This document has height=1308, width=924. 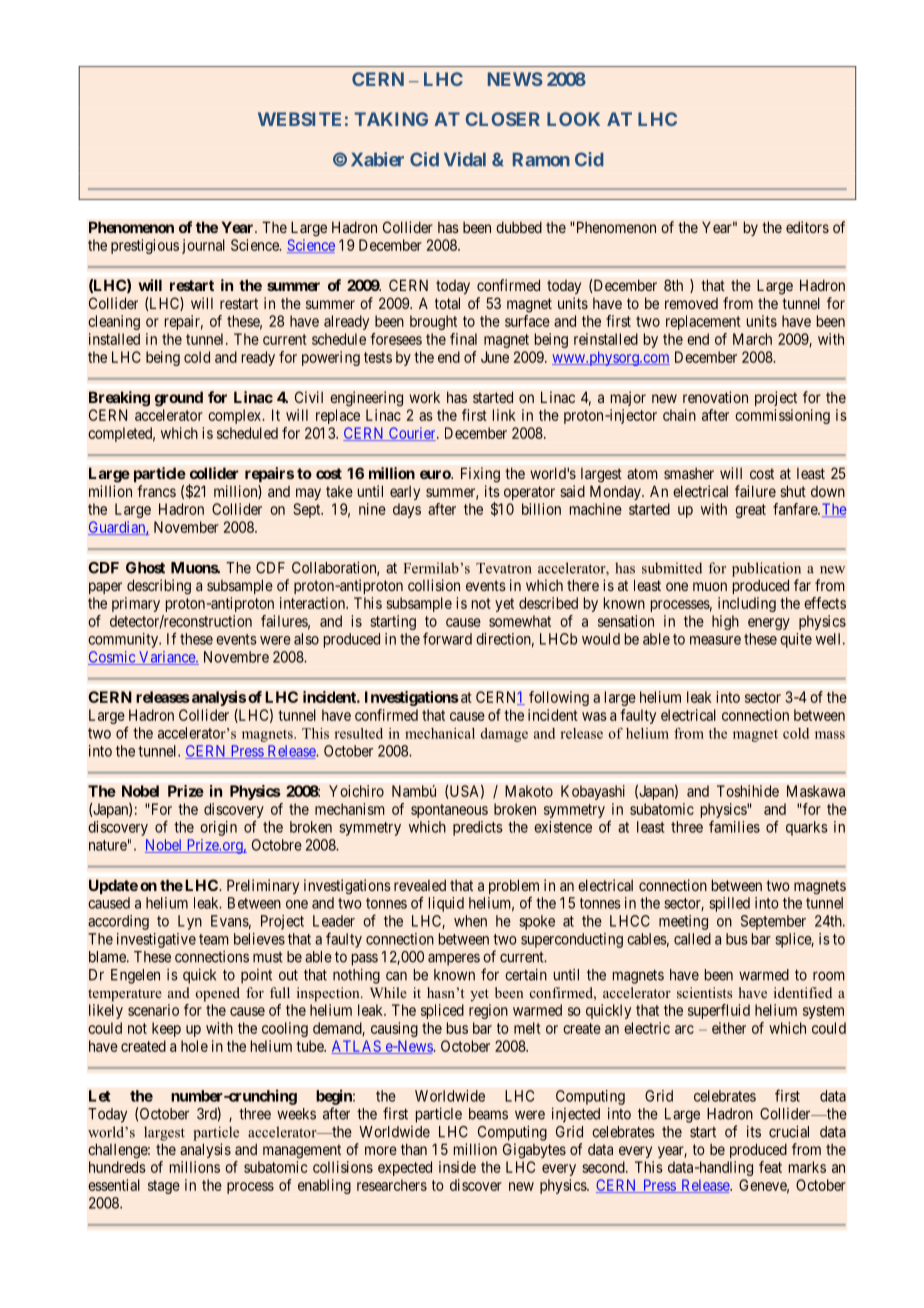 What do you see at coordinates (465, 159) in the document?
I see `Vidal` at bounding box center [465, 159].
